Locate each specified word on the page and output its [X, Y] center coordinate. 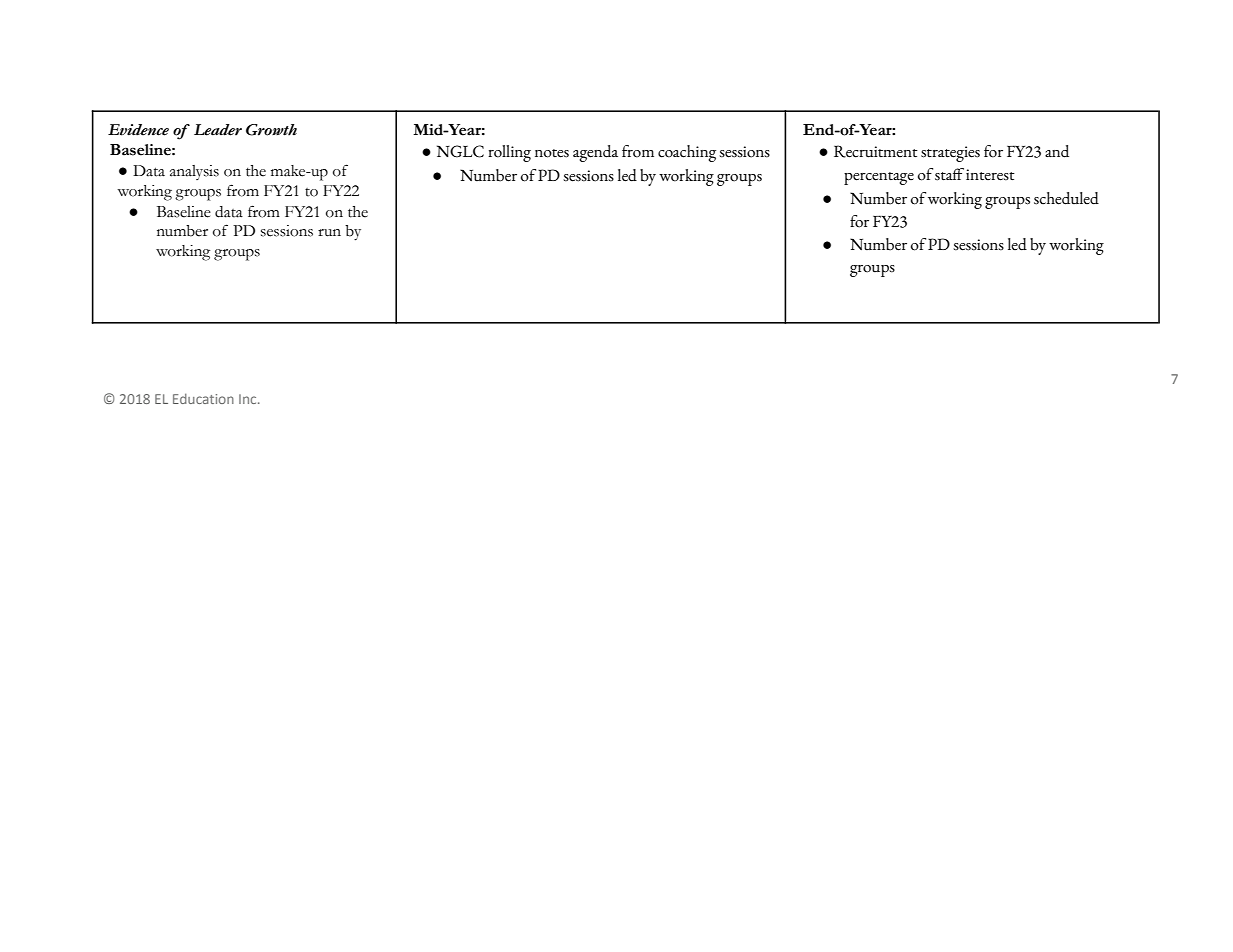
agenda [595, 153]
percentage [879, 178]
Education [203, 398]
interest [990, 175]
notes [552, 153]
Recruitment [876, 151]
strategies [950, 154]
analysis [194, 172]
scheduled [1066, 198]
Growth [271, 130]
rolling [509, 153]
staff [949, 174]
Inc [249, 399]
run [329, 233]
